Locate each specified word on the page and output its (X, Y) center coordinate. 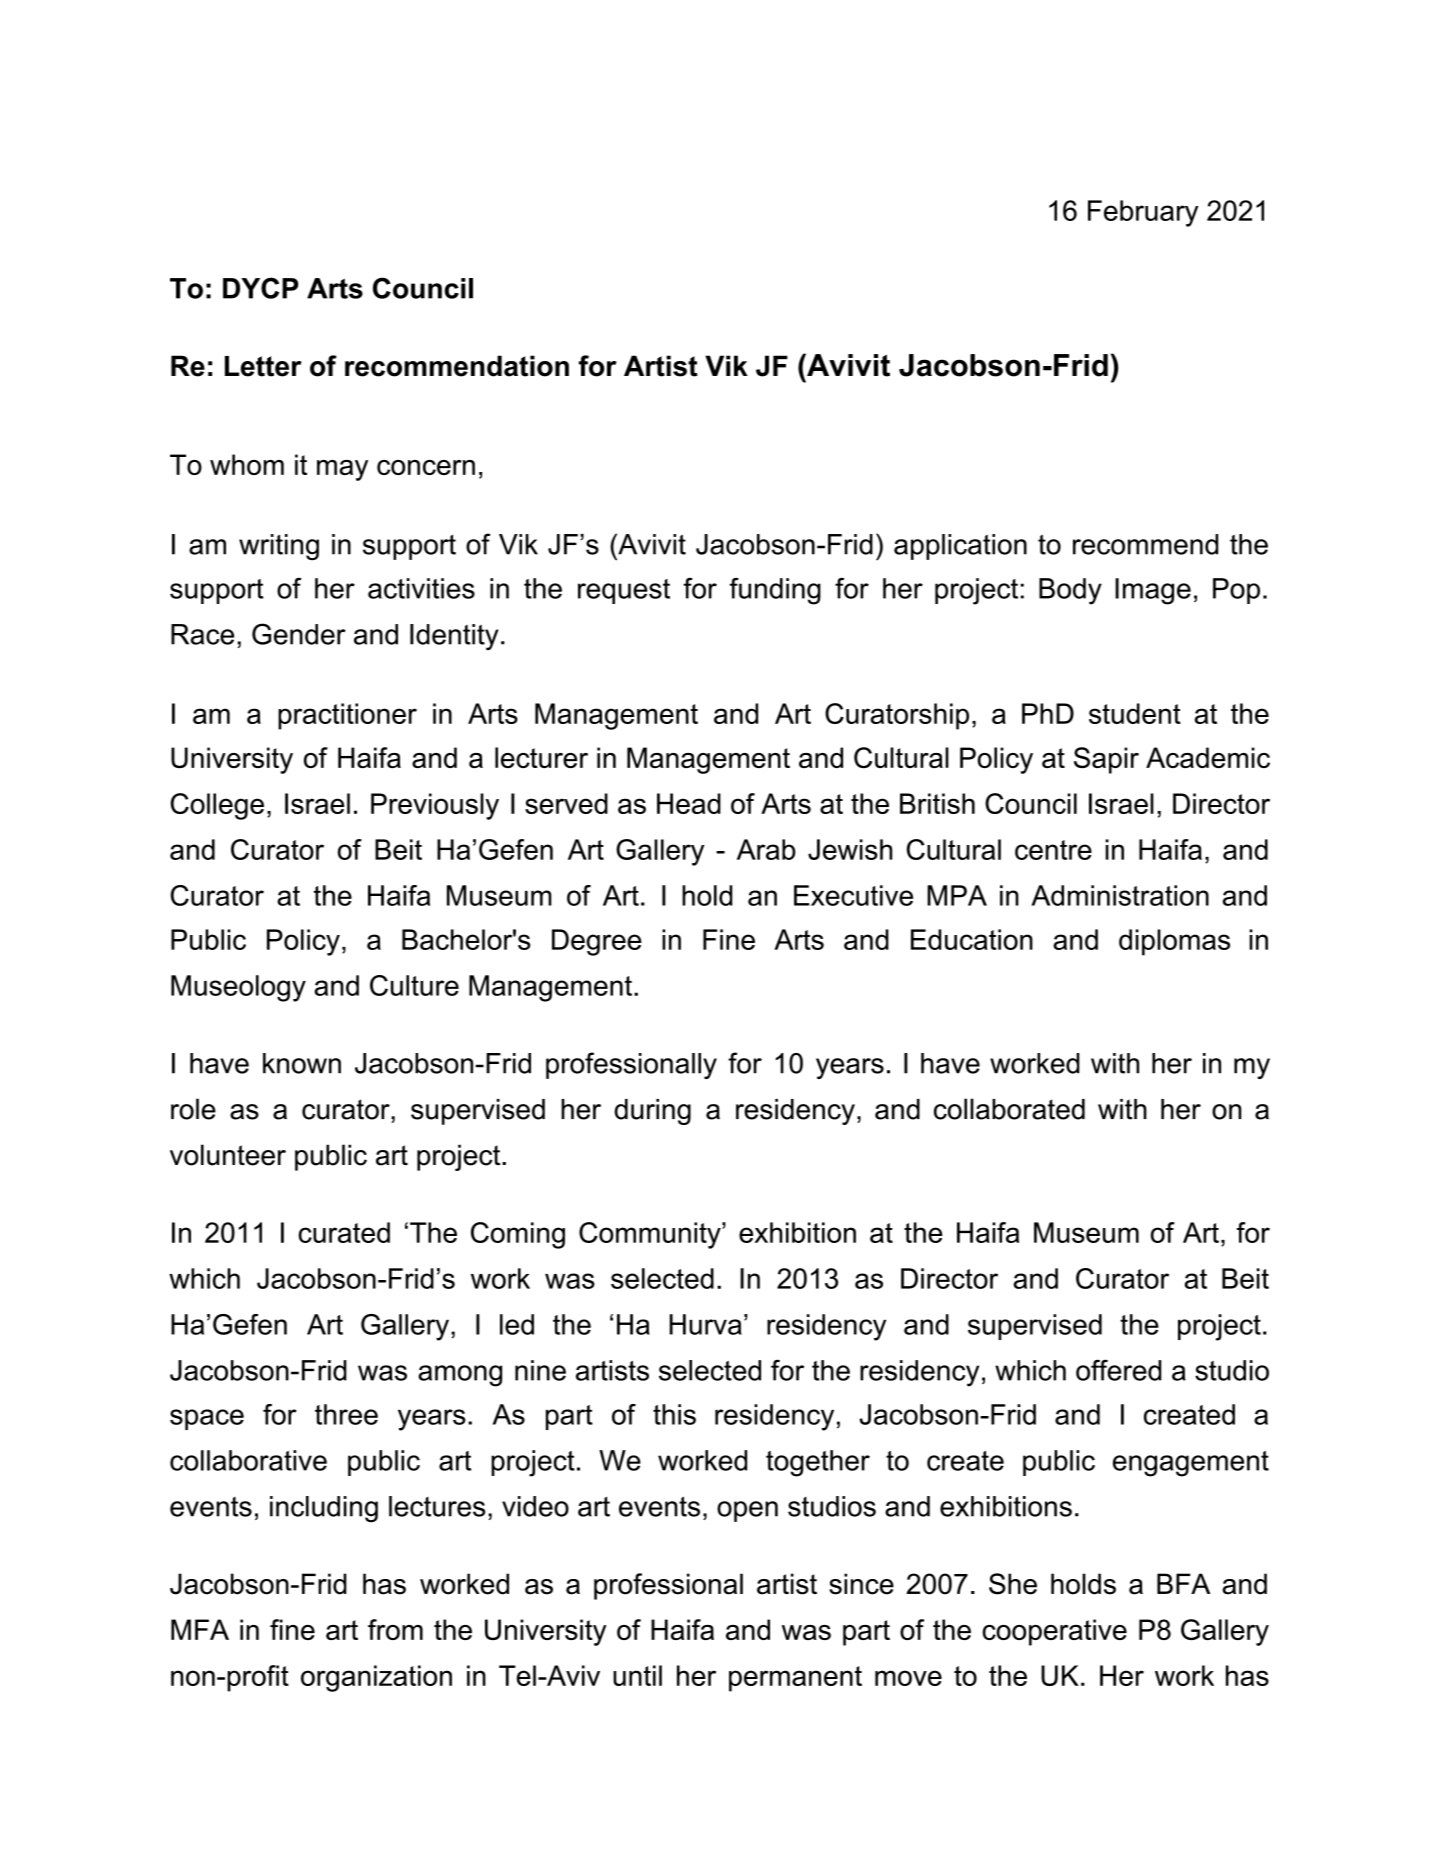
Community (651, 1235)
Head (689, 803)
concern (426, 467)
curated (344, 1232)
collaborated (1009, 1109)
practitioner (347, 716)
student (1135, 713)
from (395, 1629)
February (1143, 213)
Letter (263, 366)
